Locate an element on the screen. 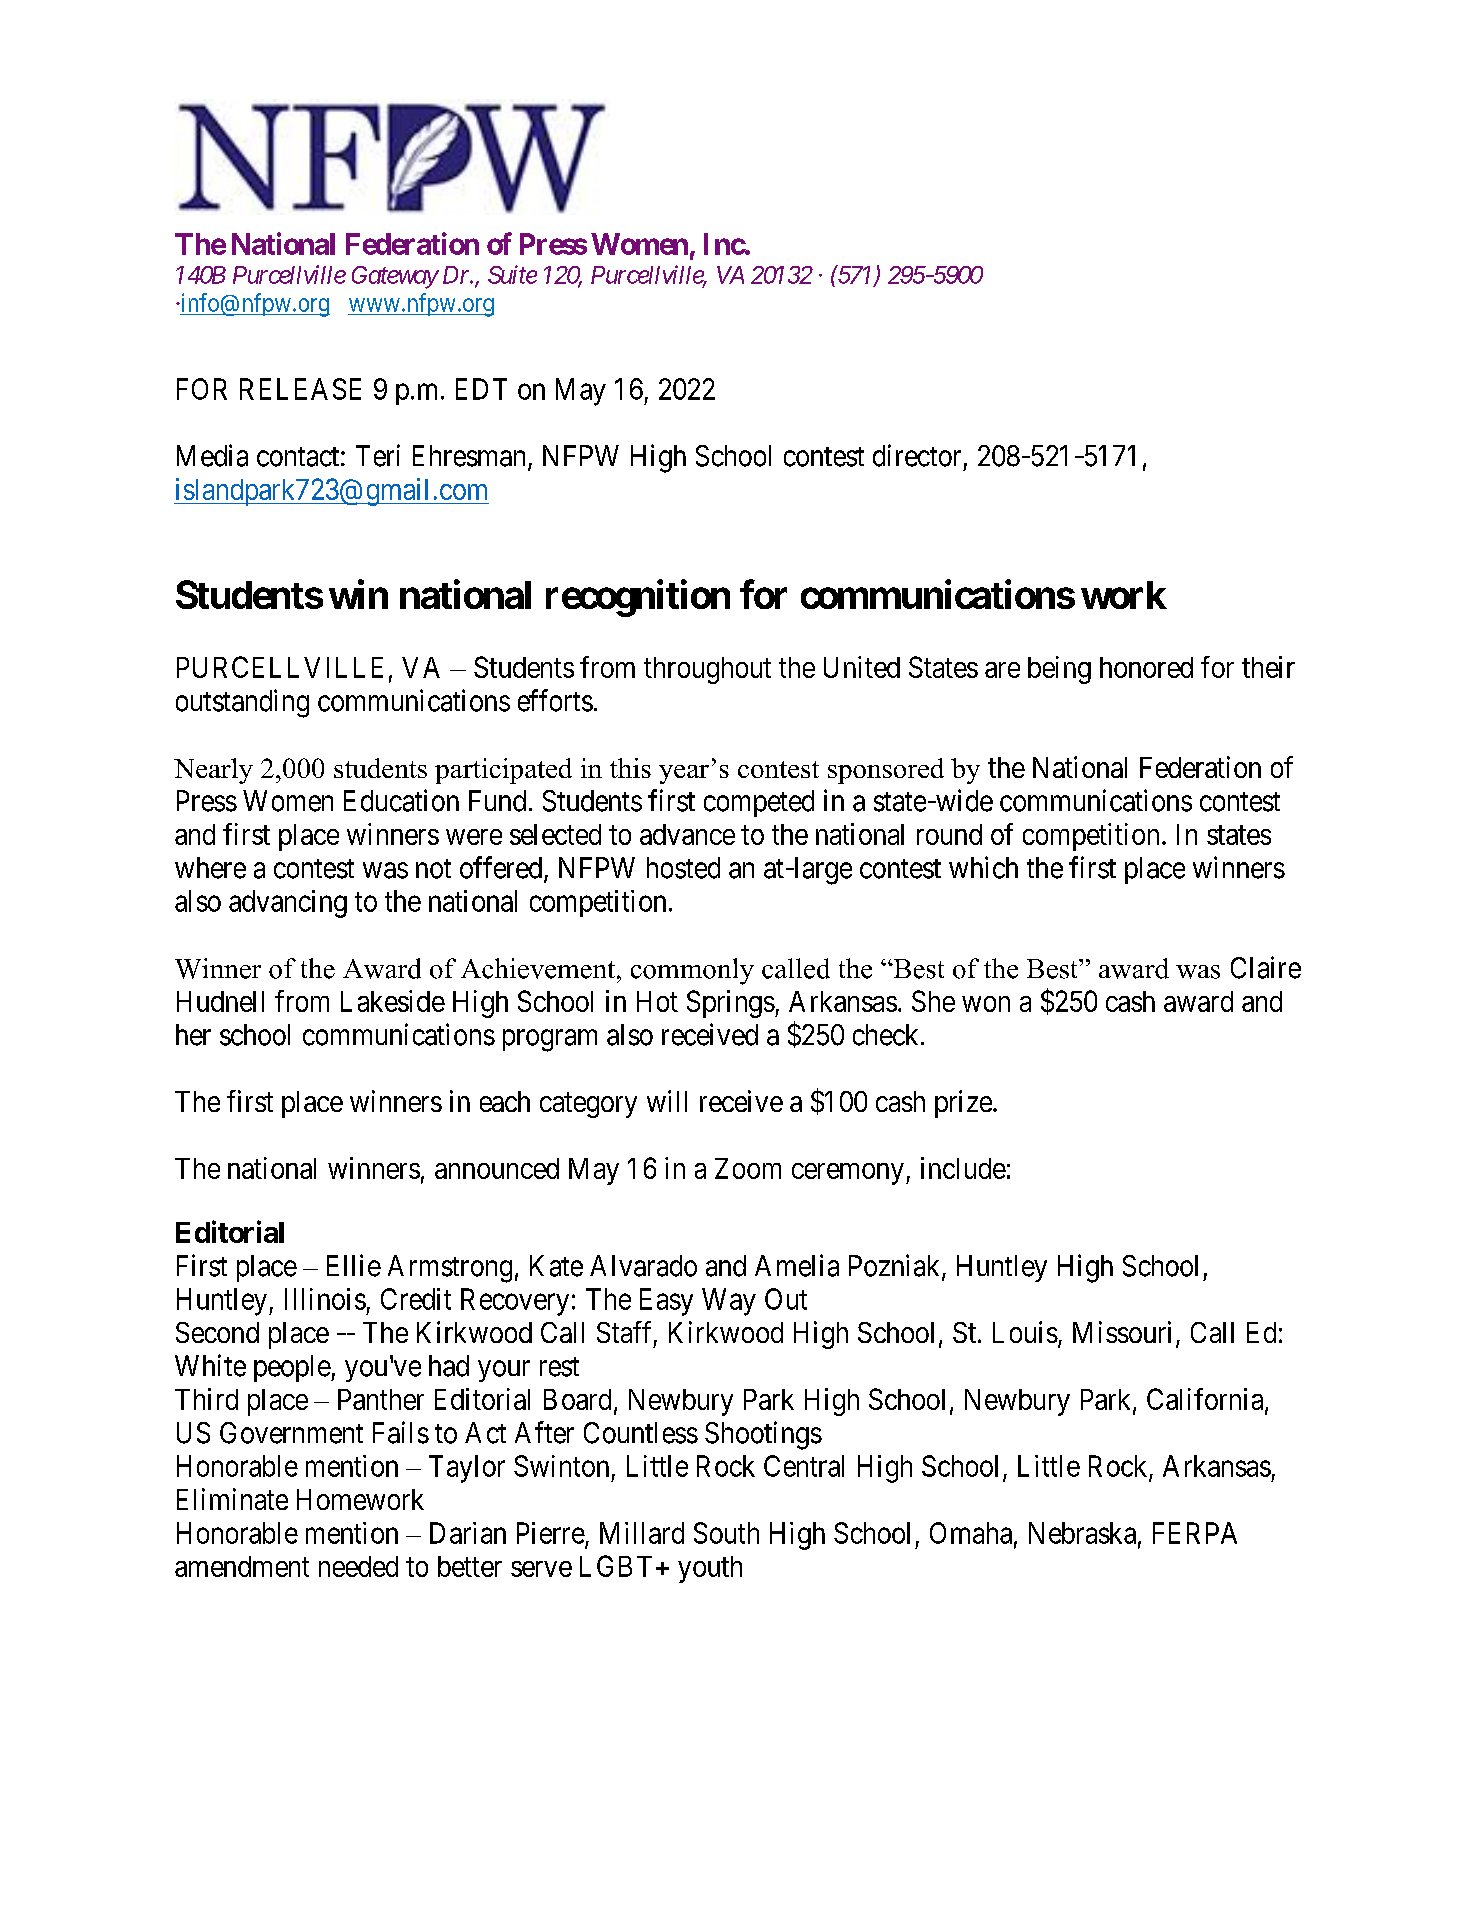 The width and height of the screenshot is (1481, 1917). competed is located at coordinates (759, 803).
